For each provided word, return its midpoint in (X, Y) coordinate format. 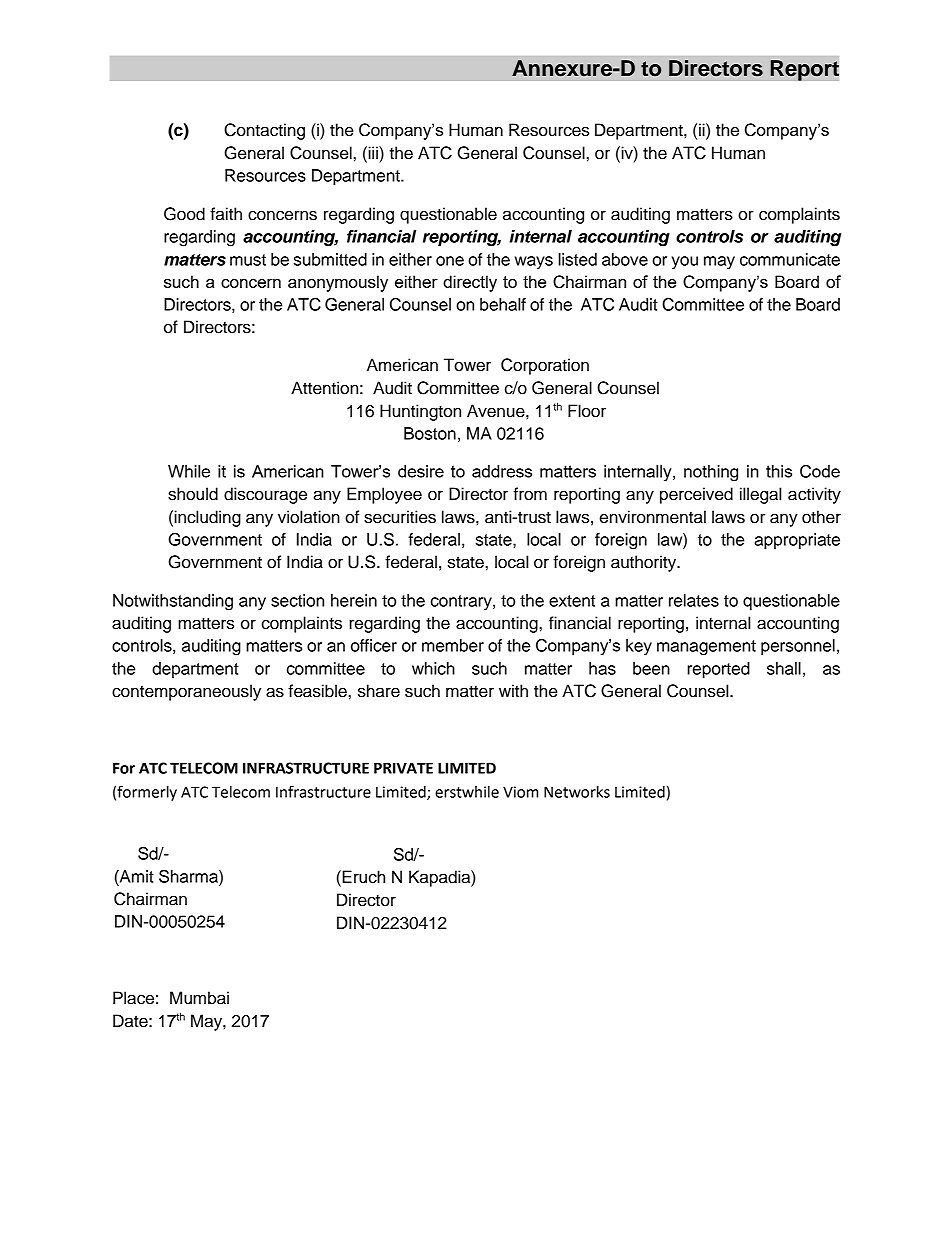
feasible (317, 691)
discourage (265, 495)
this (779, 471)
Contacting (264, 131)
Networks (577, 792)
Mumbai (199, 998)
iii (373, 152)
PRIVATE (403, 768)
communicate (790, 259)
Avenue (497, 411)
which (433, 668)
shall (784, 668)
